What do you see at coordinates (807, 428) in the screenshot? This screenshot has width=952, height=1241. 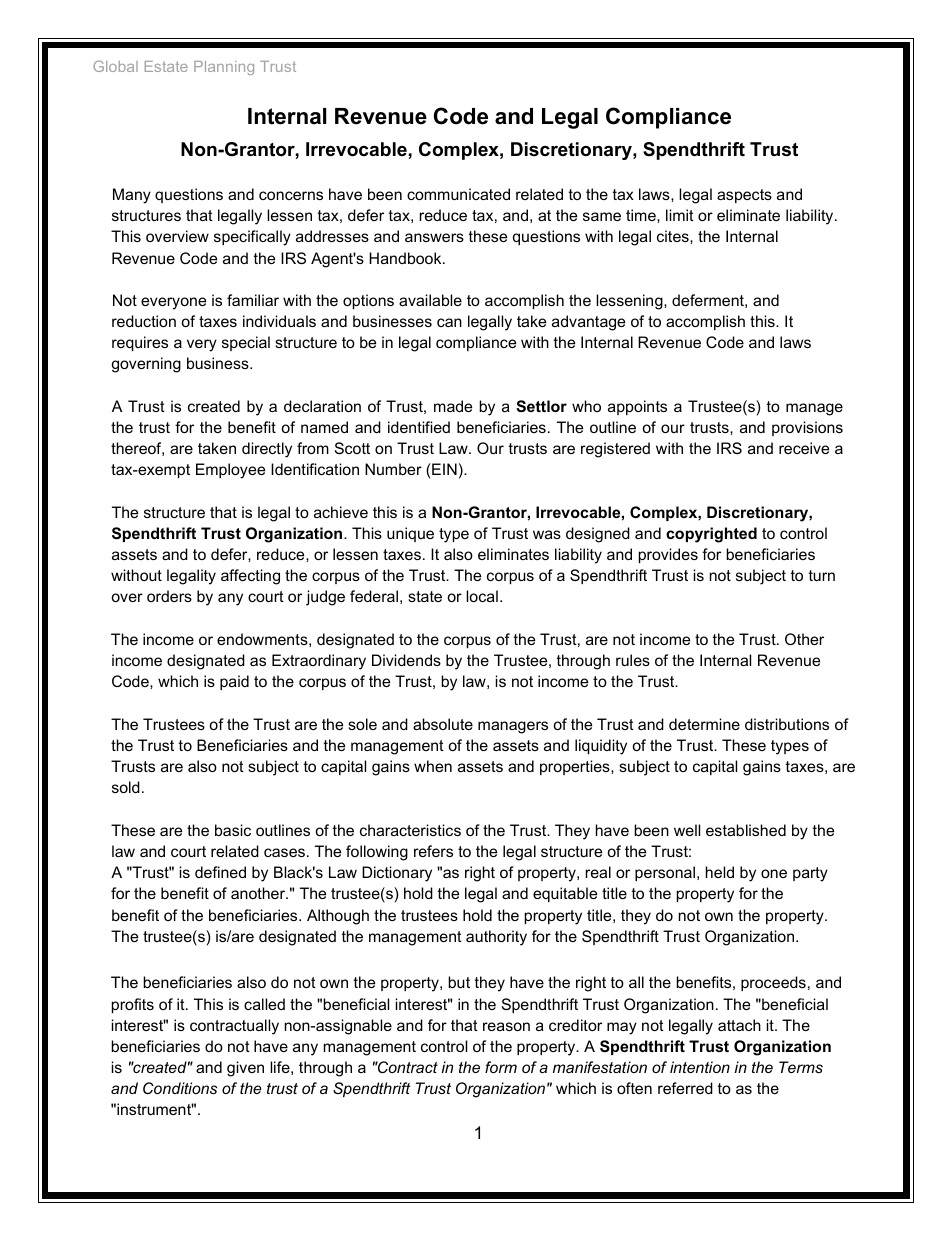 I see `provisions` at bounding box center [807, 428].
